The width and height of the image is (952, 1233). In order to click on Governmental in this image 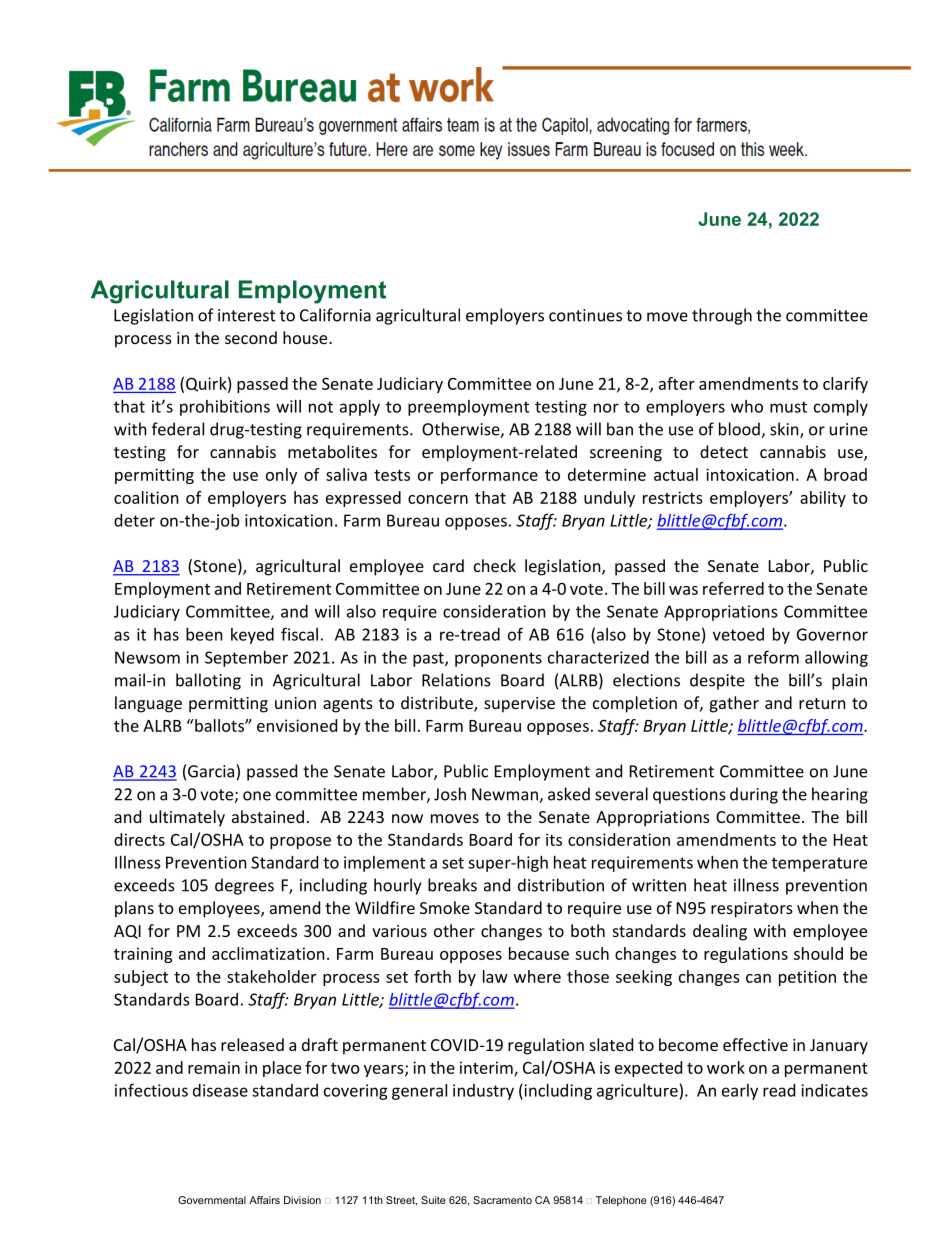, I will do `click(212, 1200)`.
